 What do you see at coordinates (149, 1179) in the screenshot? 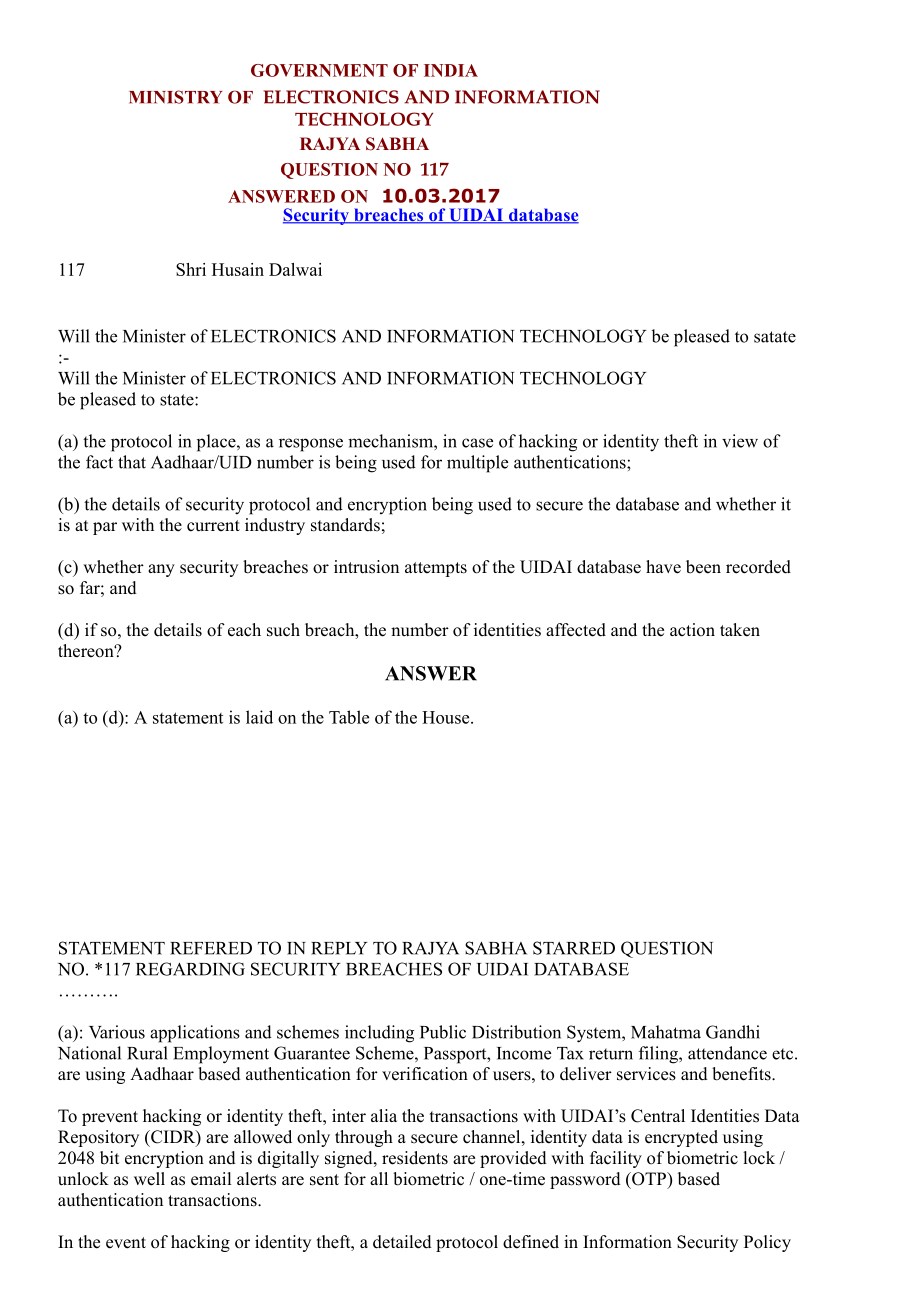
I see `well` at bounding box center [149, 1179].
